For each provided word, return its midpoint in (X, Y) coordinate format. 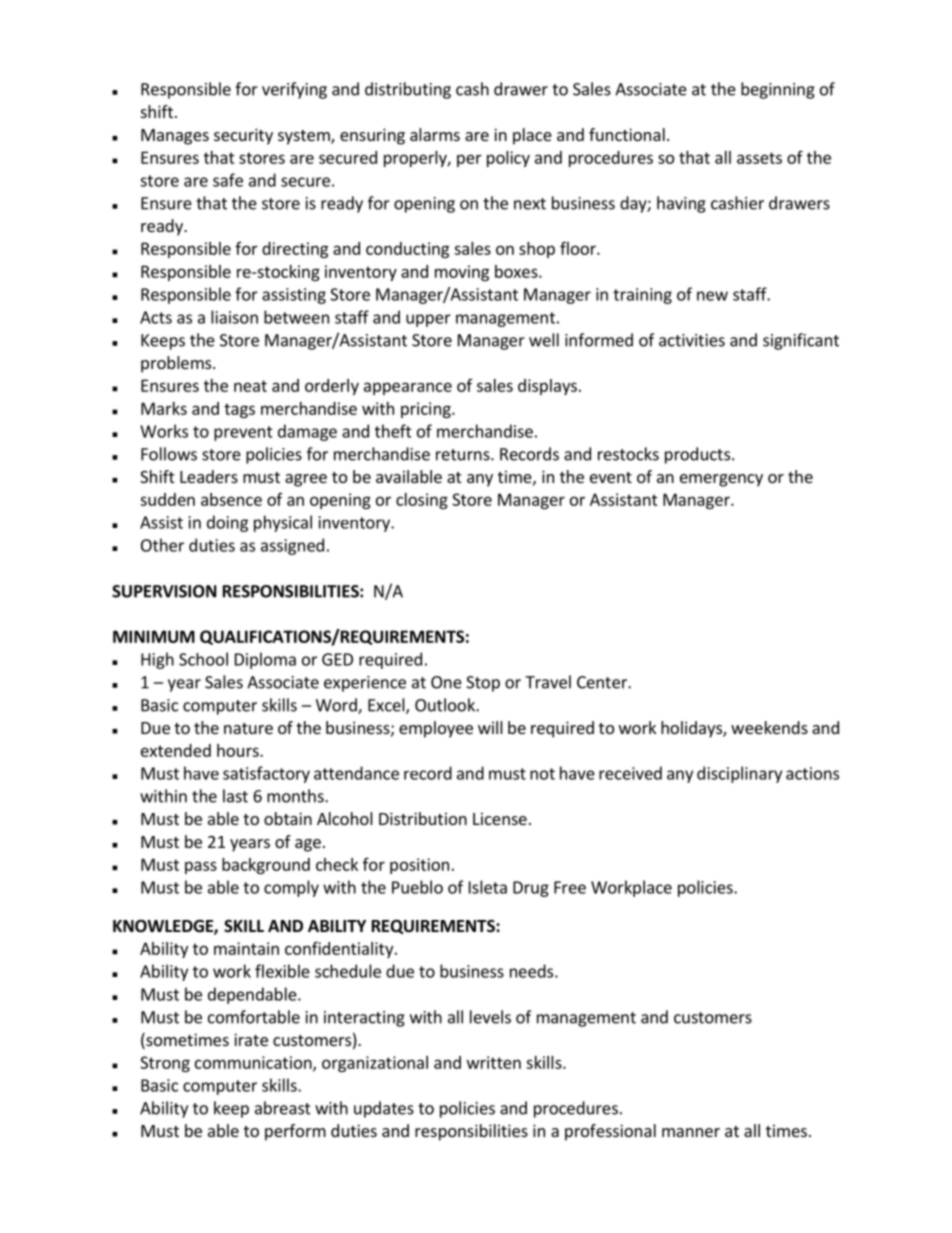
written (494, 1062)
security (243, 136)
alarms (435, 134)
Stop (483, 684)
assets (759, 158)
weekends (769, 727)
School (203, 659)
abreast (283, 1108)
